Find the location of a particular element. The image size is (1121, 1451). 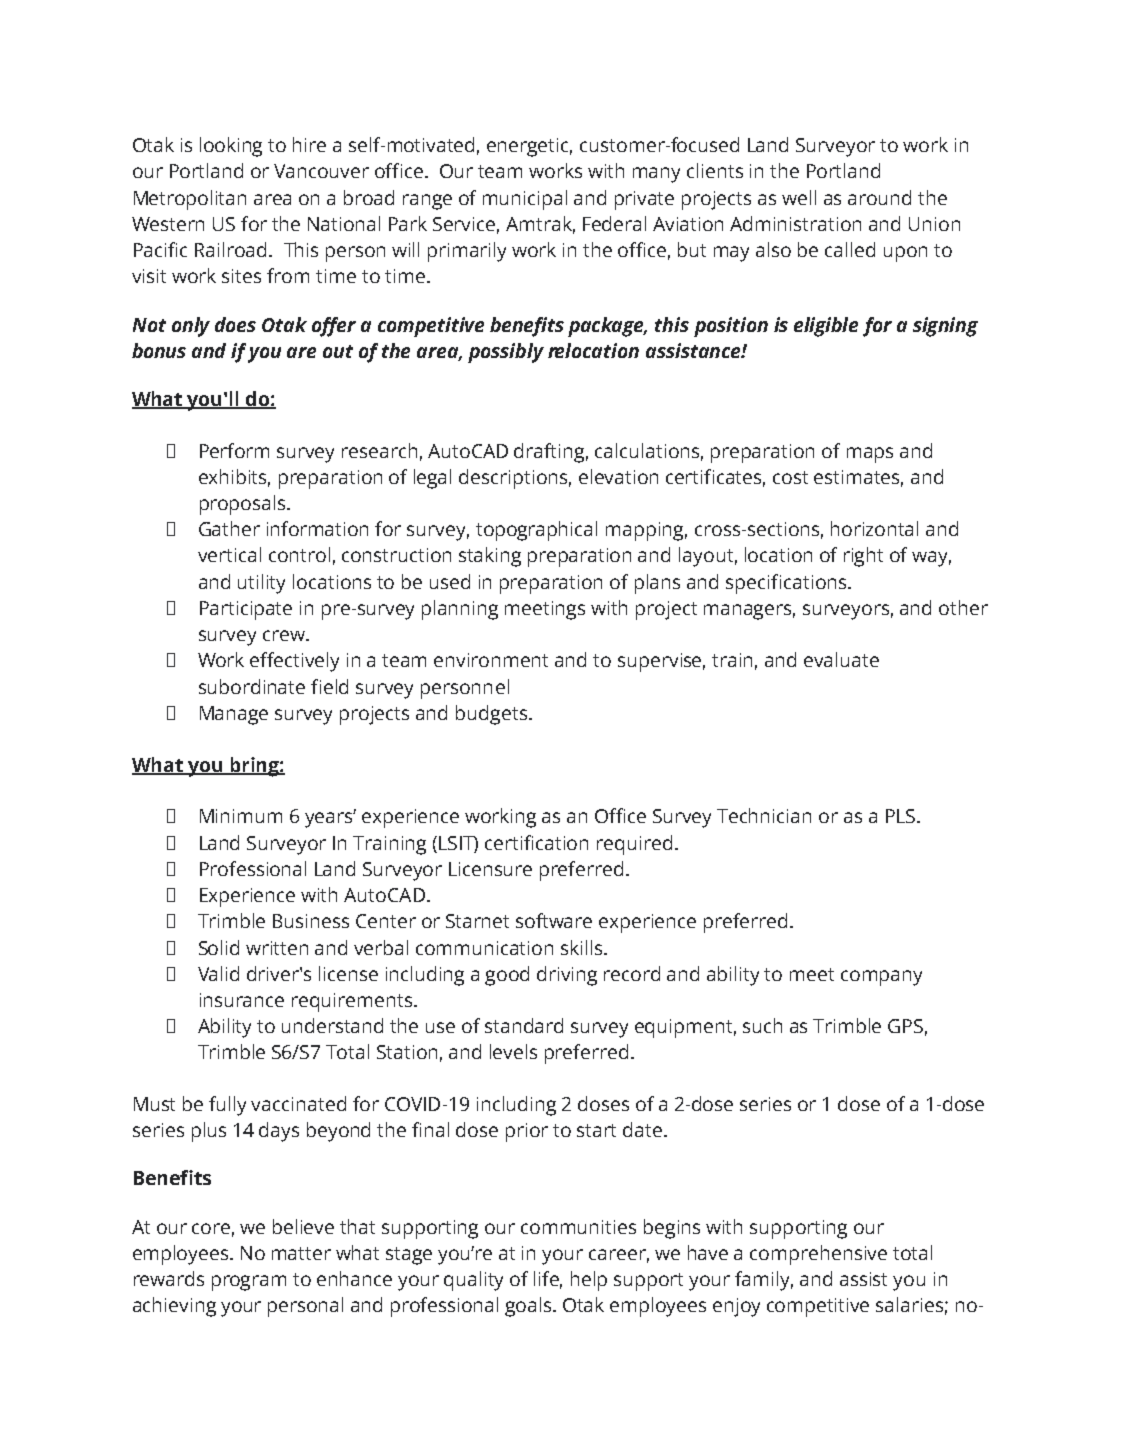

municipal is located at coordinates (525, 200).
